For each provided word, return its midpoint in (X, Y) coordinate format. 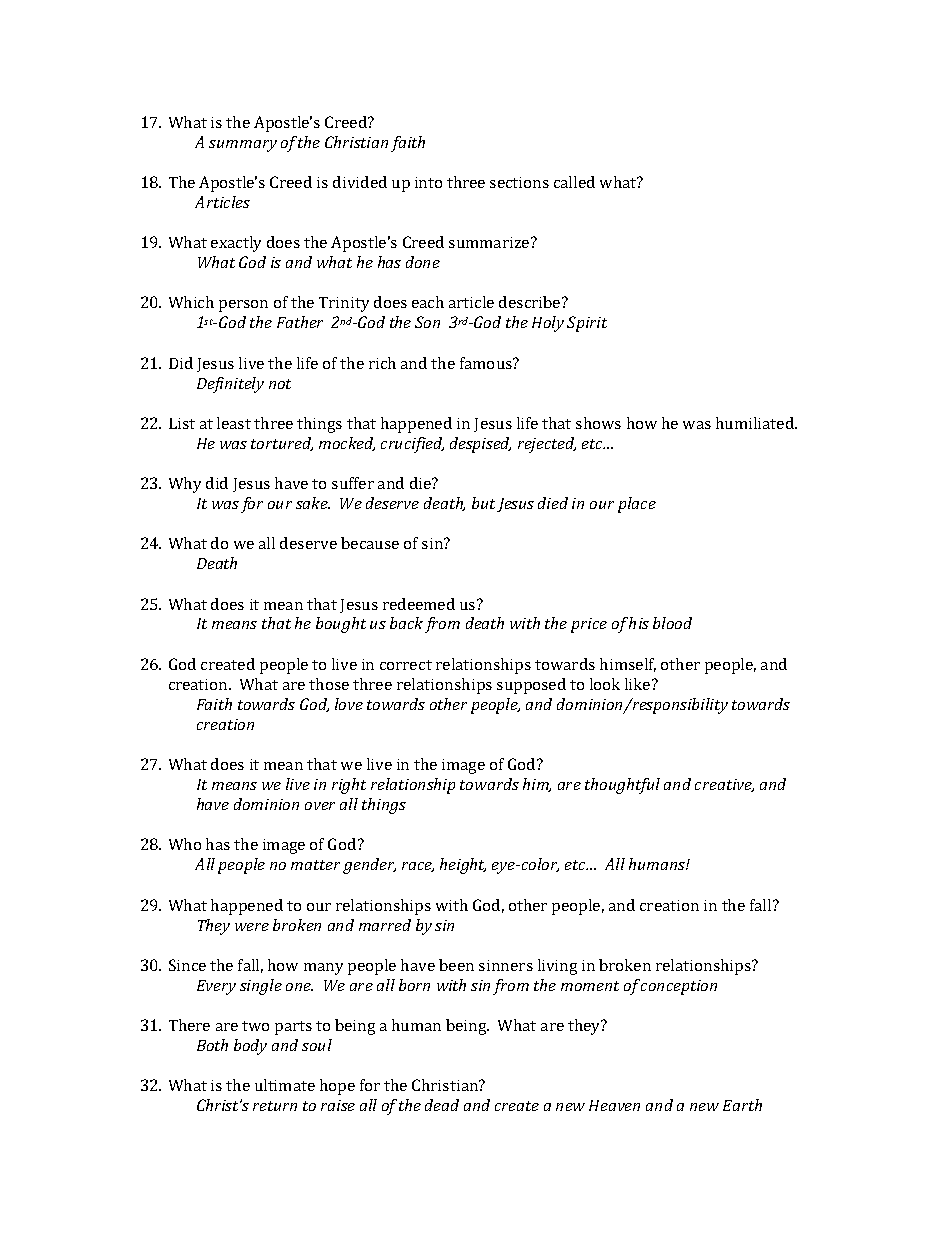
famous (487, 363)
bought (341, 625)
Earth (742, 1105)
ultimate (285, 1085)
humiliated (756, 423)
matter (315, 865)
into (428, 182)
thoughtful (622, 786)
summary (243, 146)
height (463, 866)
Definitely (230, 385)
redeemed (419, 604)
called (574, 182)
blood (672, 623)
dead (442, 1105)
